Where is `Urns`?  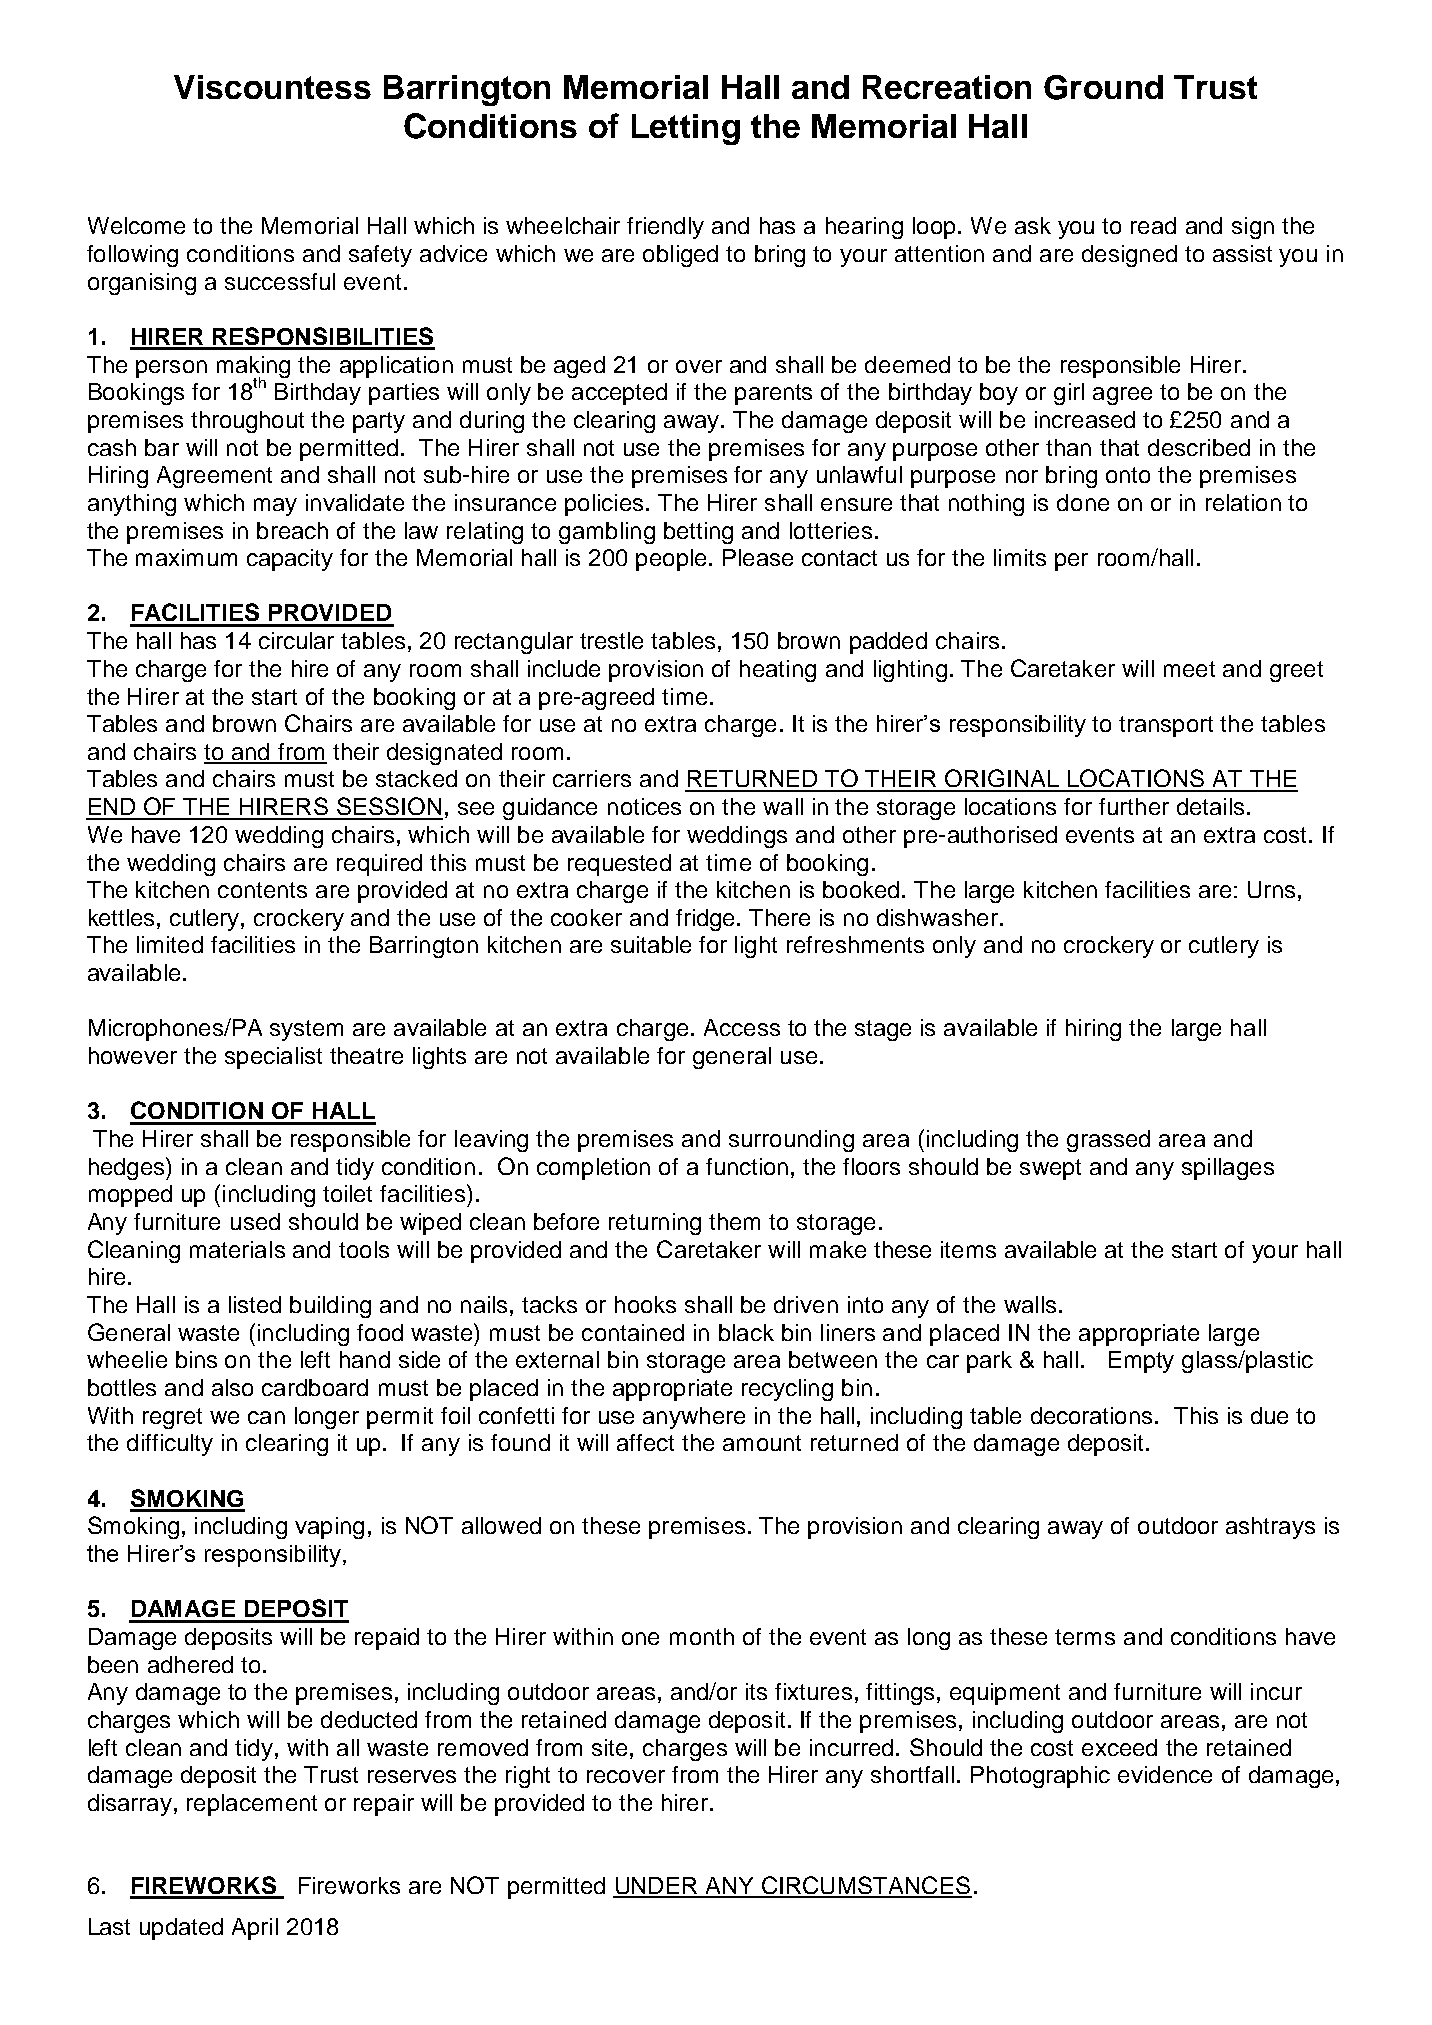 Urns is located at coordinates (1271, 889).
